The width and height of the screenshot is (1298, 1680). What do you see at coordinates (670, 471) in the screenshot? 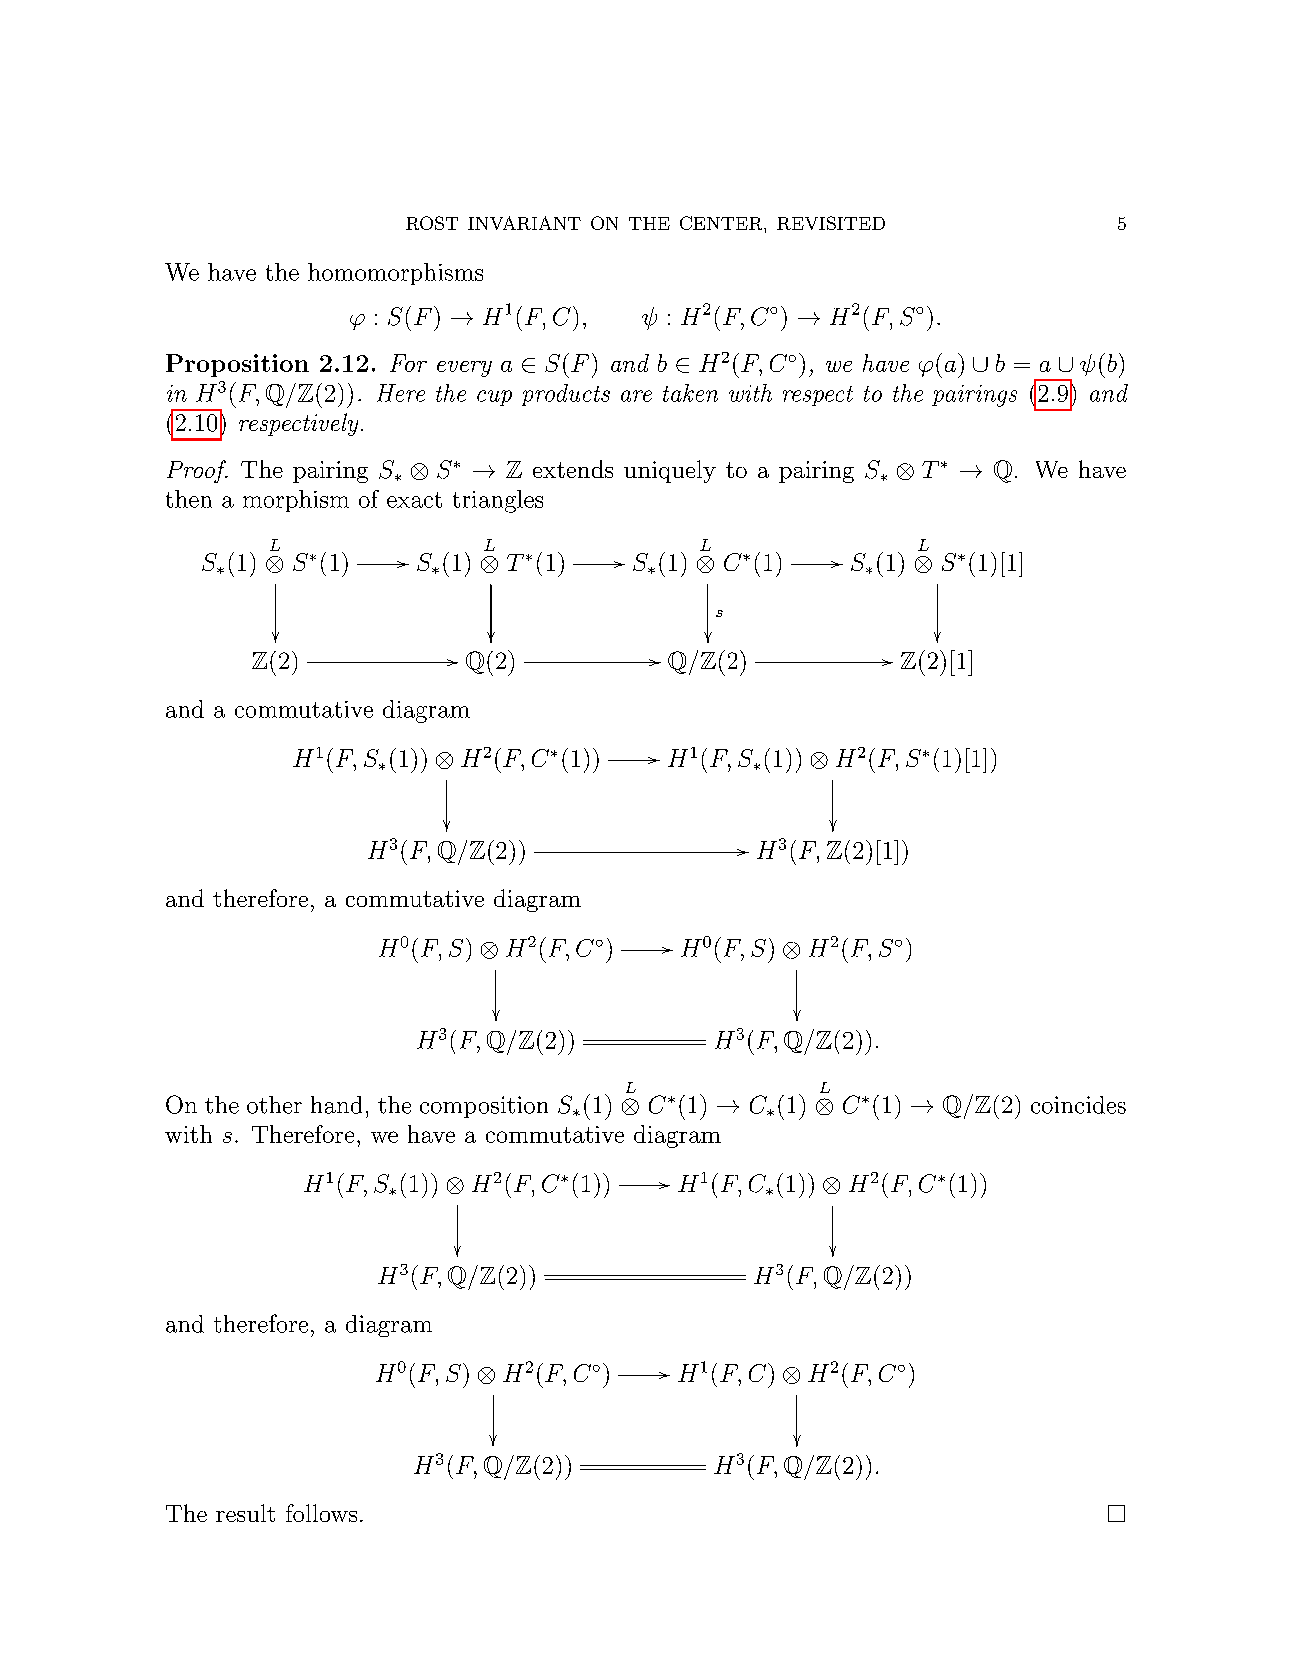
I see `uniquely` at bounding box center [670, 471].
